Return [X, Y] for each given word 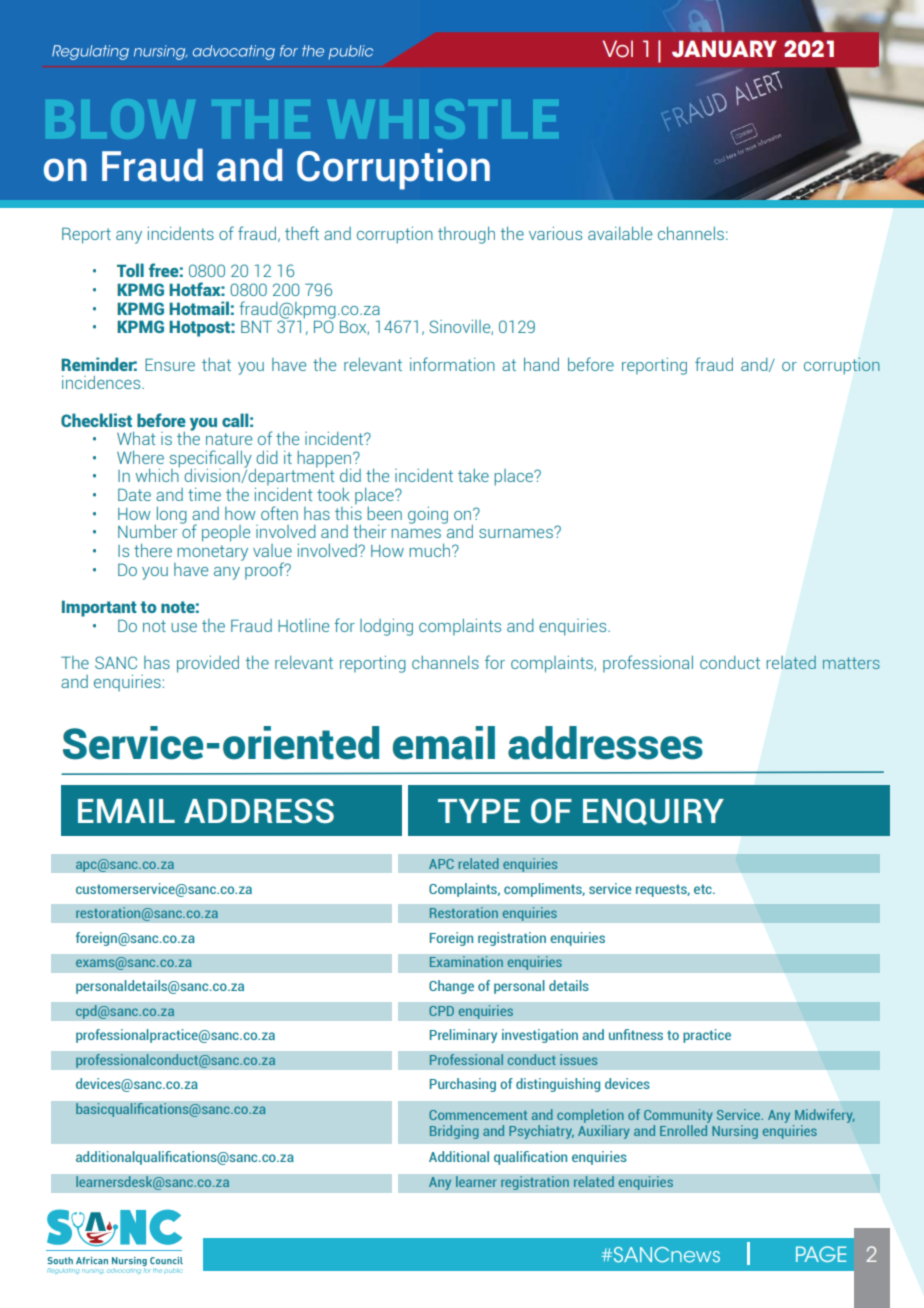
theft [302, 233]
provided [208, 664]
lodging [386, 627]
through [466, 235]
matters [851, 663]
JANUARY [724, 49]
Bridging [454, 1132]
